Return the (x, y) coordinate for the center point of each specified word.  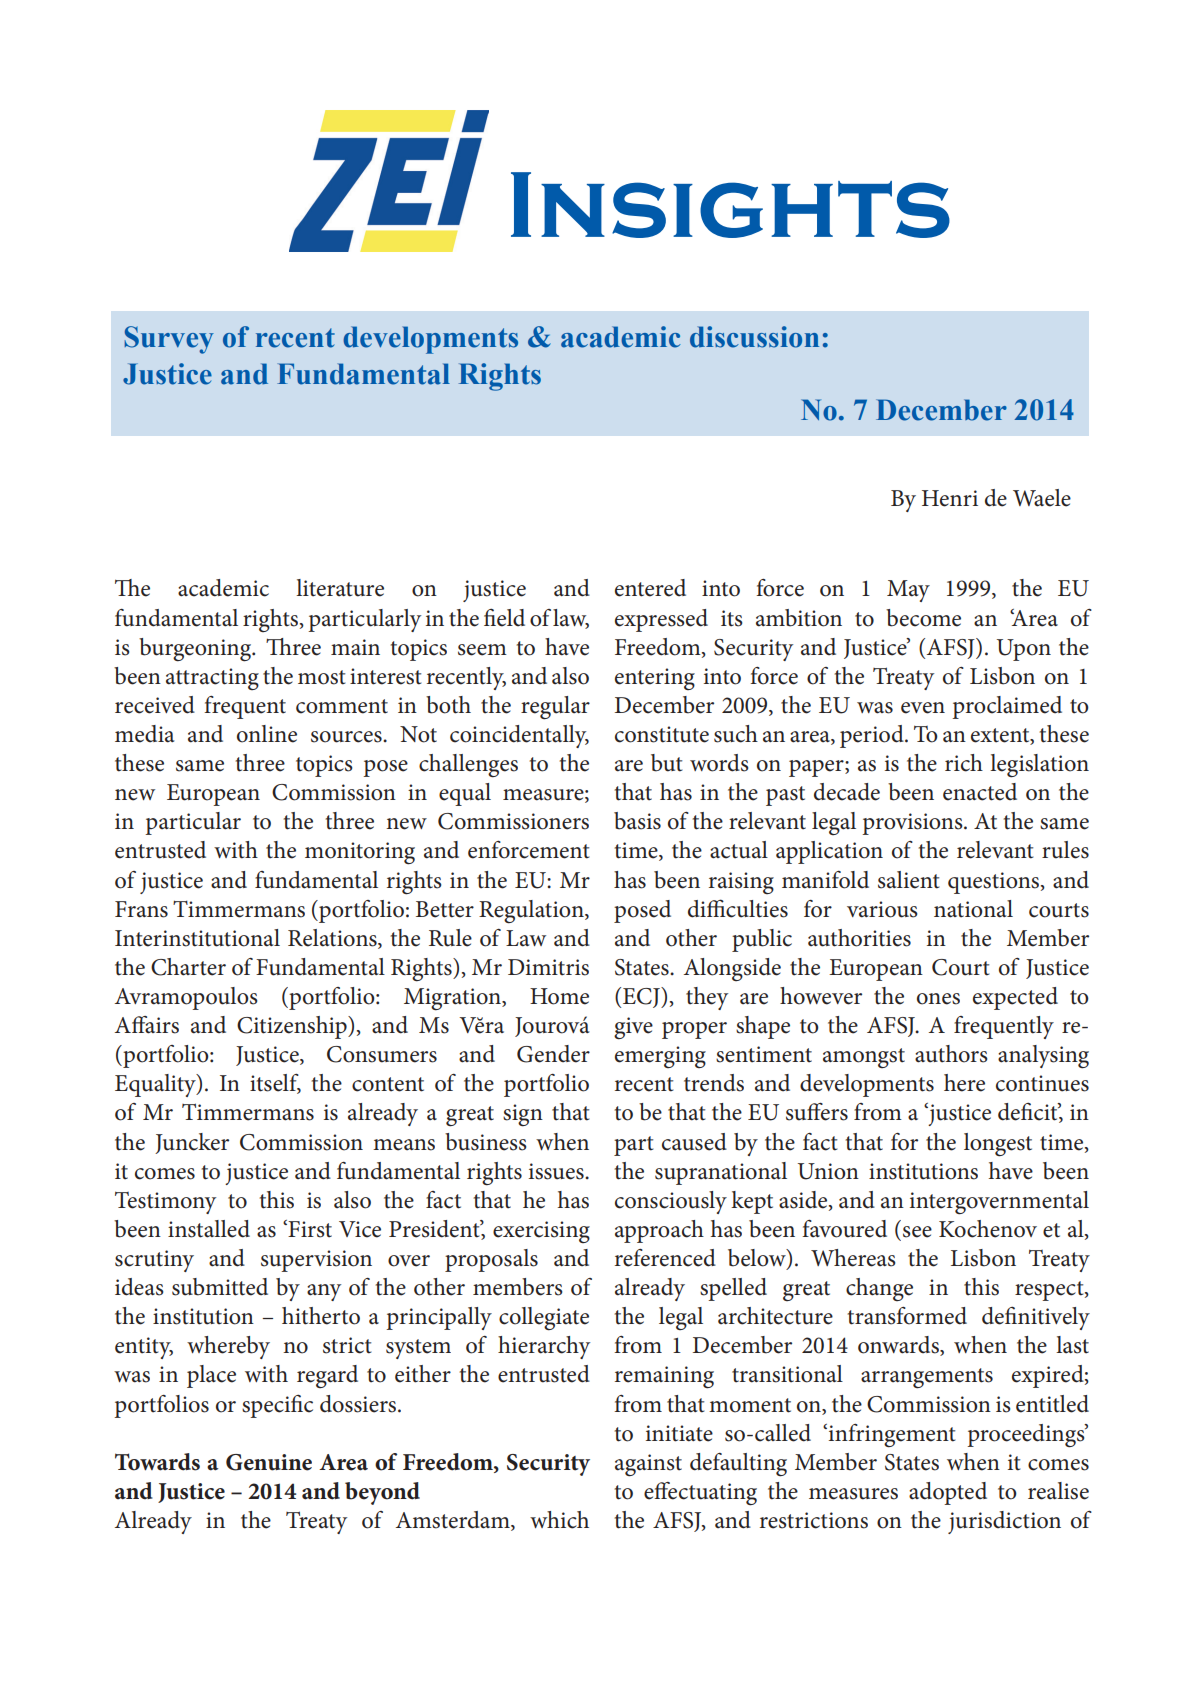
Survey (169, 340)
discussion (754, 337)
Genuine (269, 1462)
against (648, 1465)
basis (637, 821)
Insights (730, 205)
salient (908, 880)
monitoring (360, 853)
